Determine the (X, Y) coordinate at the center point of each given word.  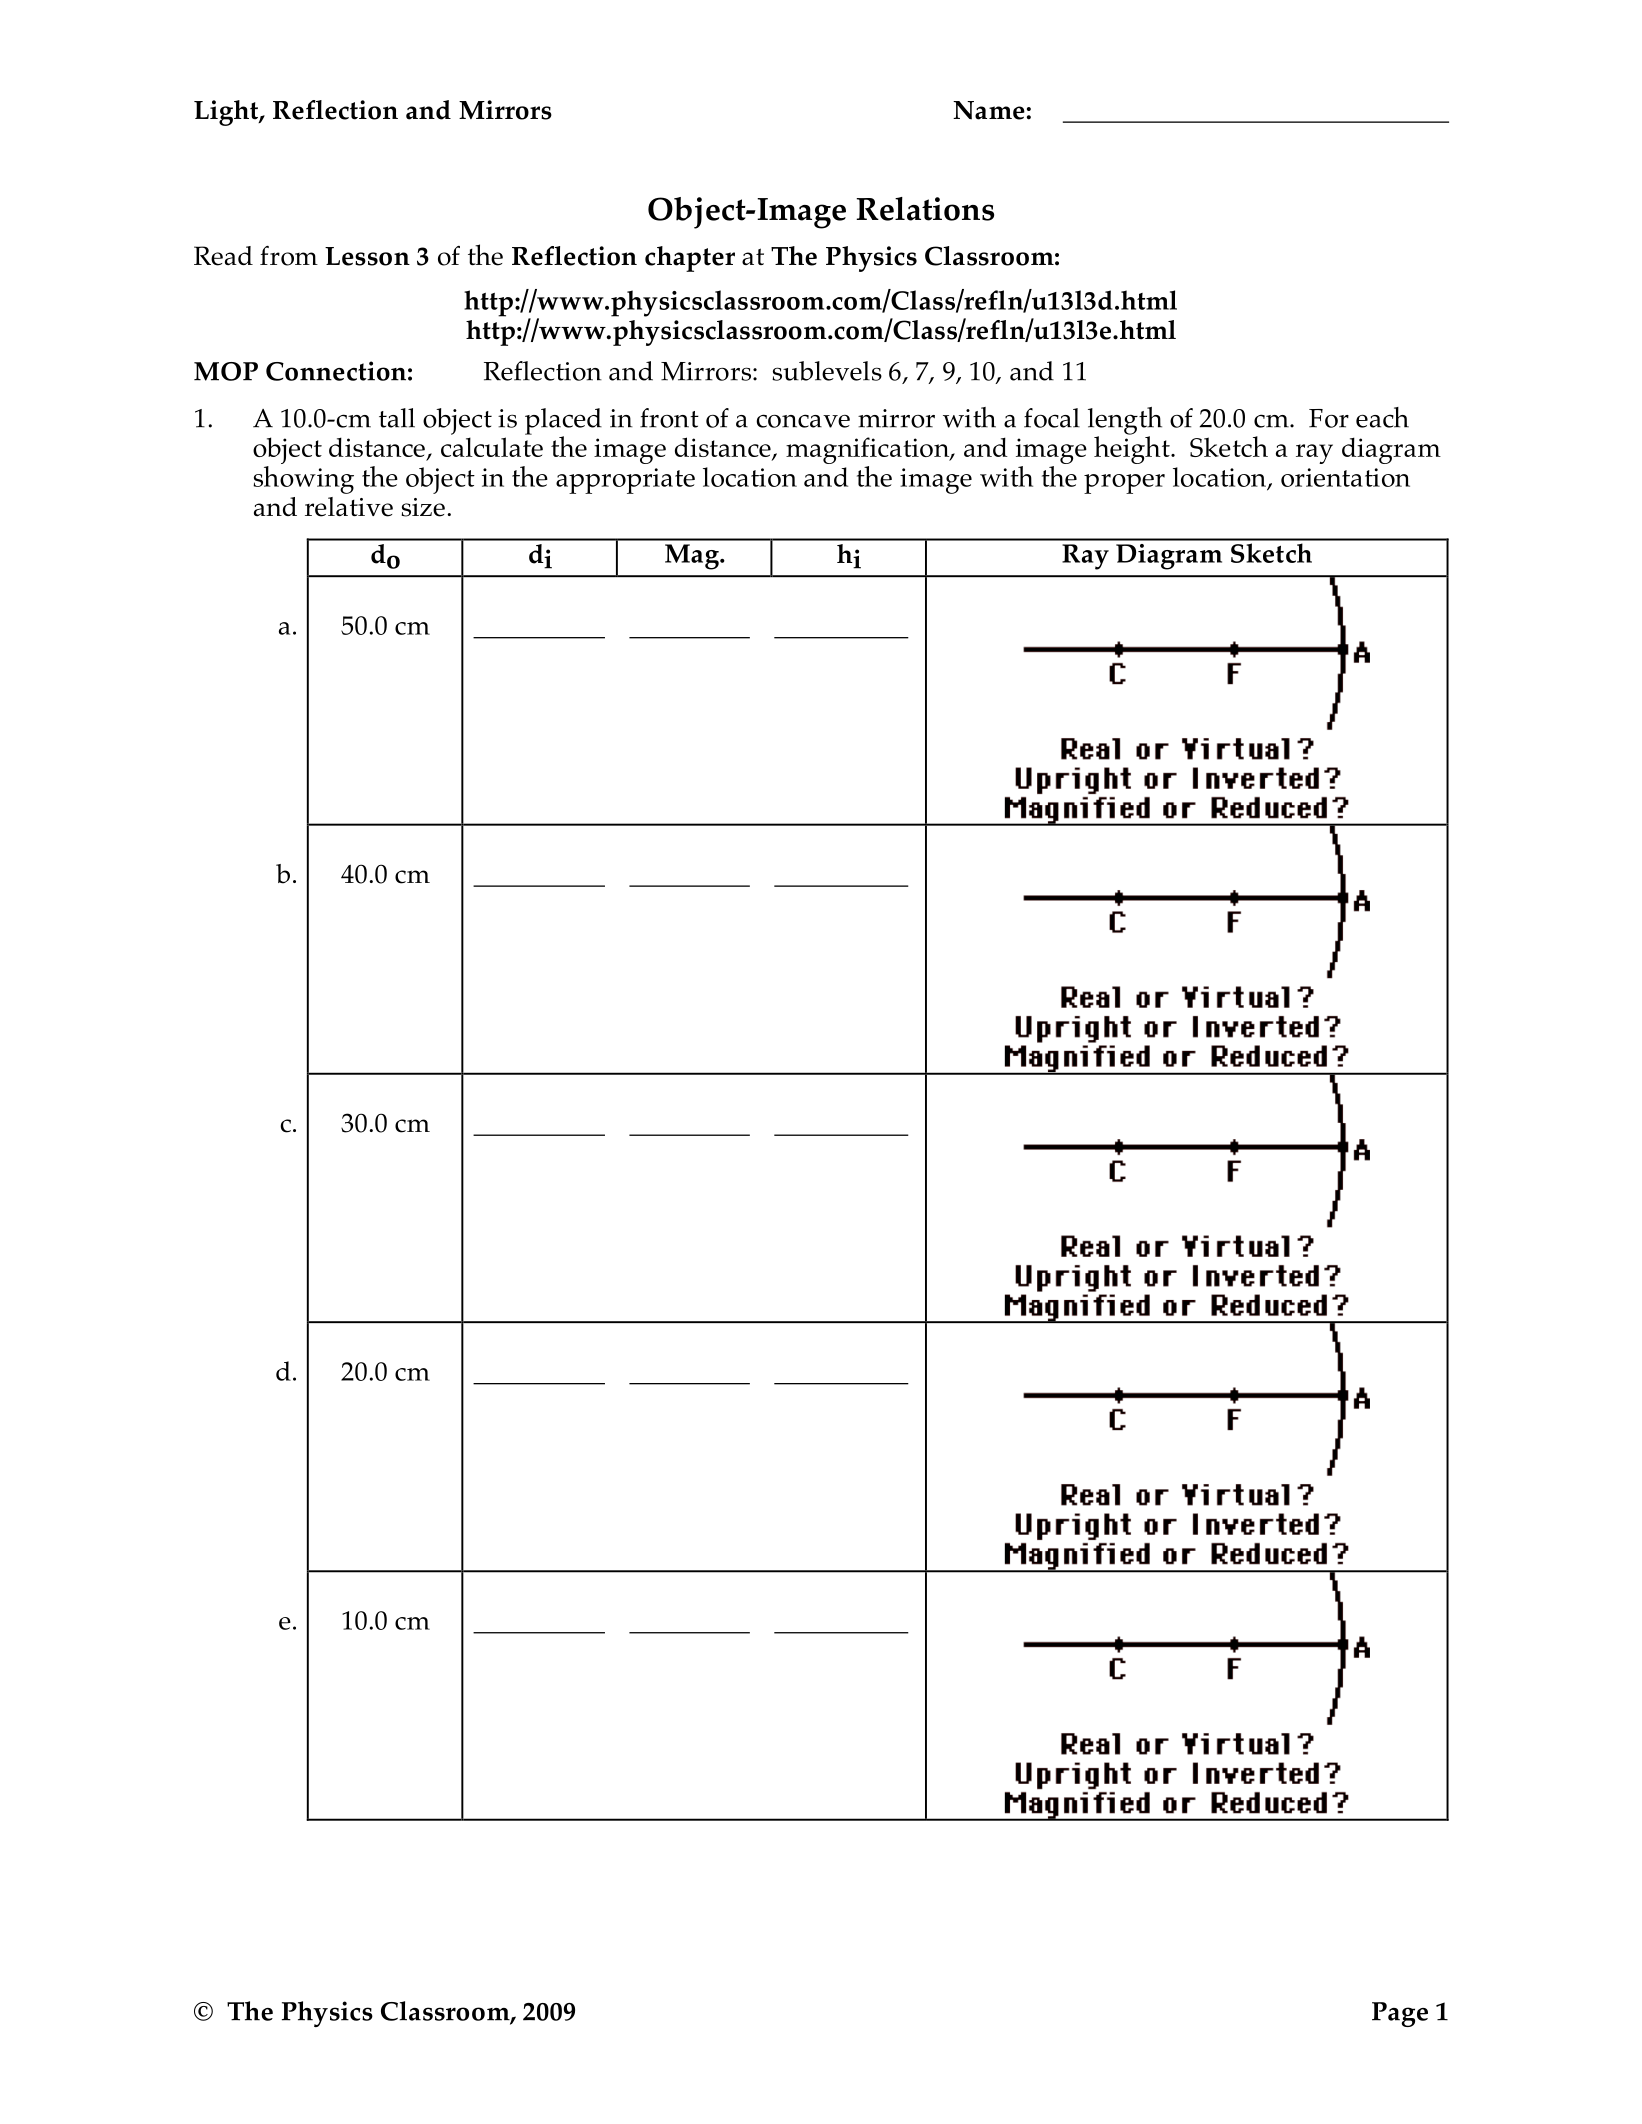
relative (349, 507)
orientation (1345, 477)
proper (1124, 484)
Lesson (367, 256)
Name (989, 110)
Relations (925, 209)
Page (1400, 2014)
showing (303, 478)
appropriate (625, 481)
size (423, 507)
